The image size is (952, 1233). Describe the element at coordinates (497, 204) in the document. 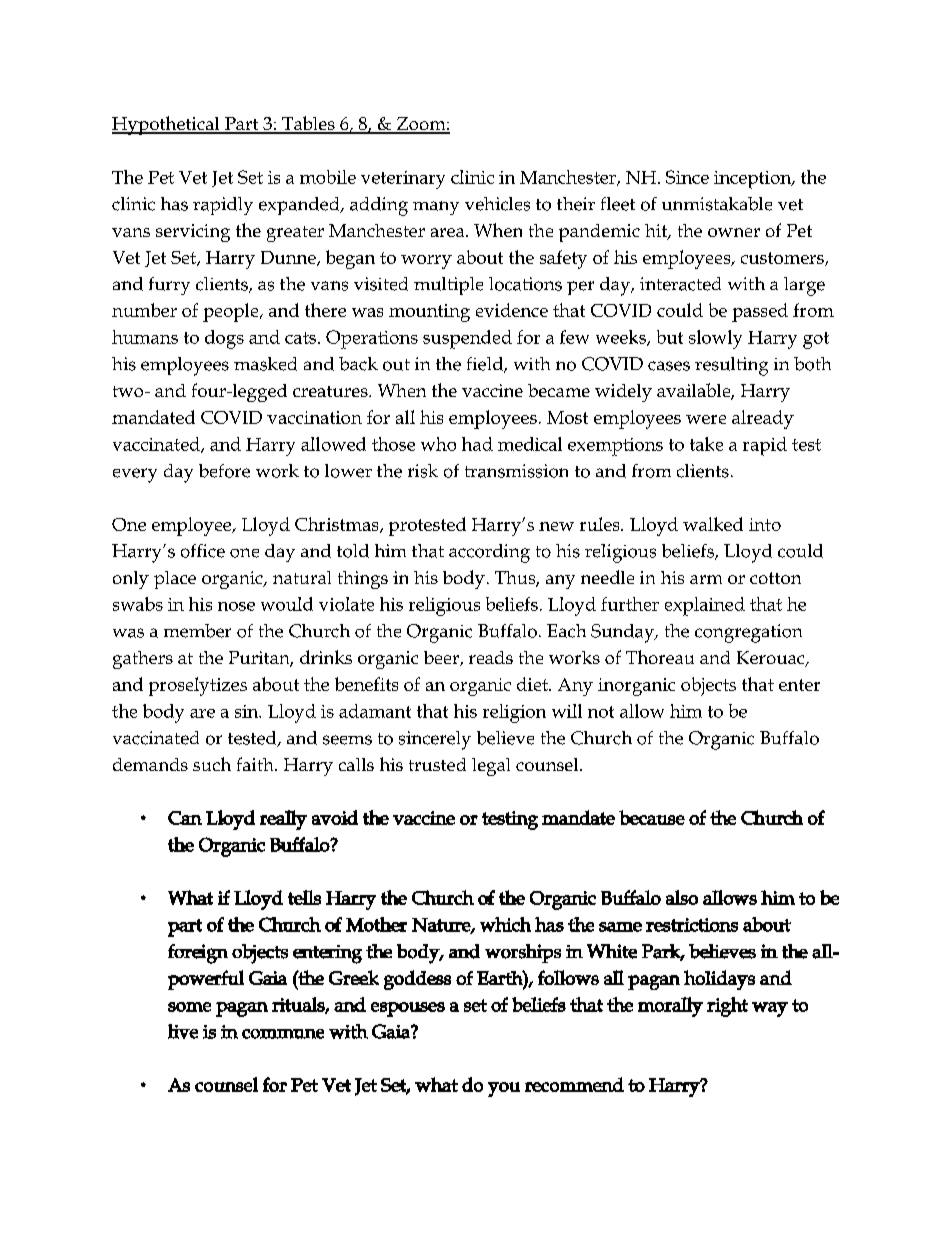

I see `vehicles` at that location.
